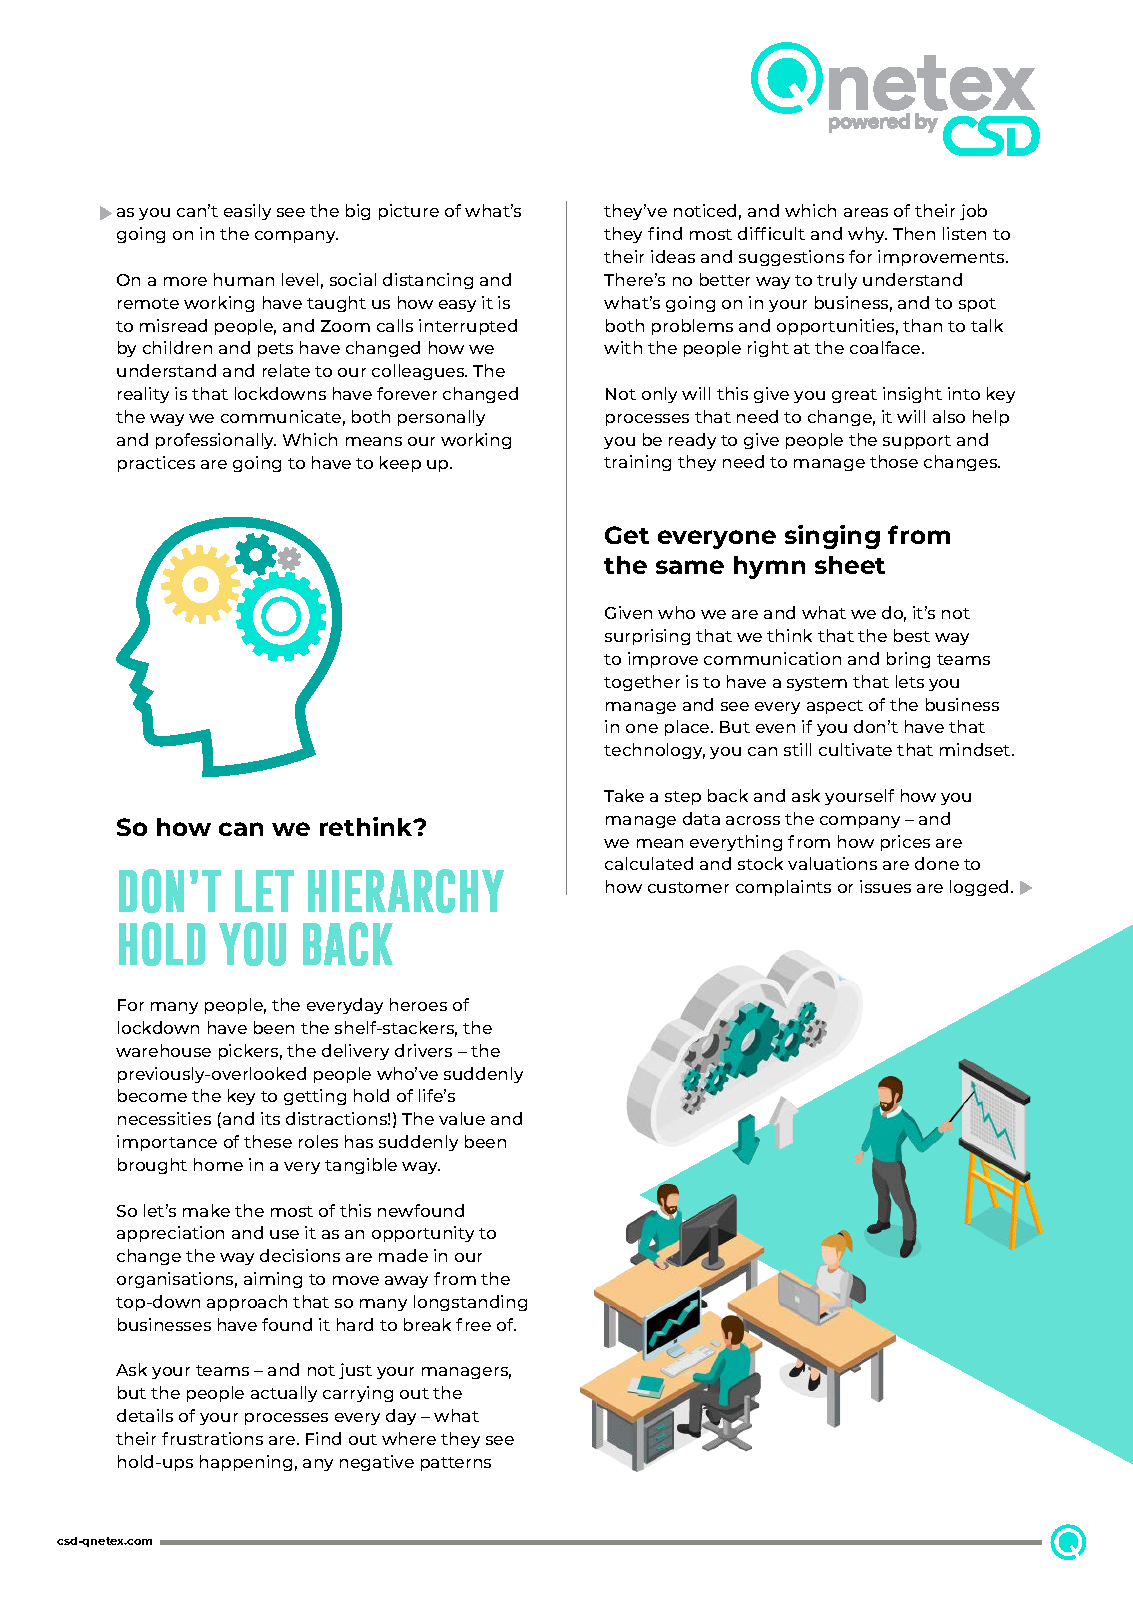 The width and height of the document is (1133, 1602). I want to click on frustrations, so click(212, 1438).
